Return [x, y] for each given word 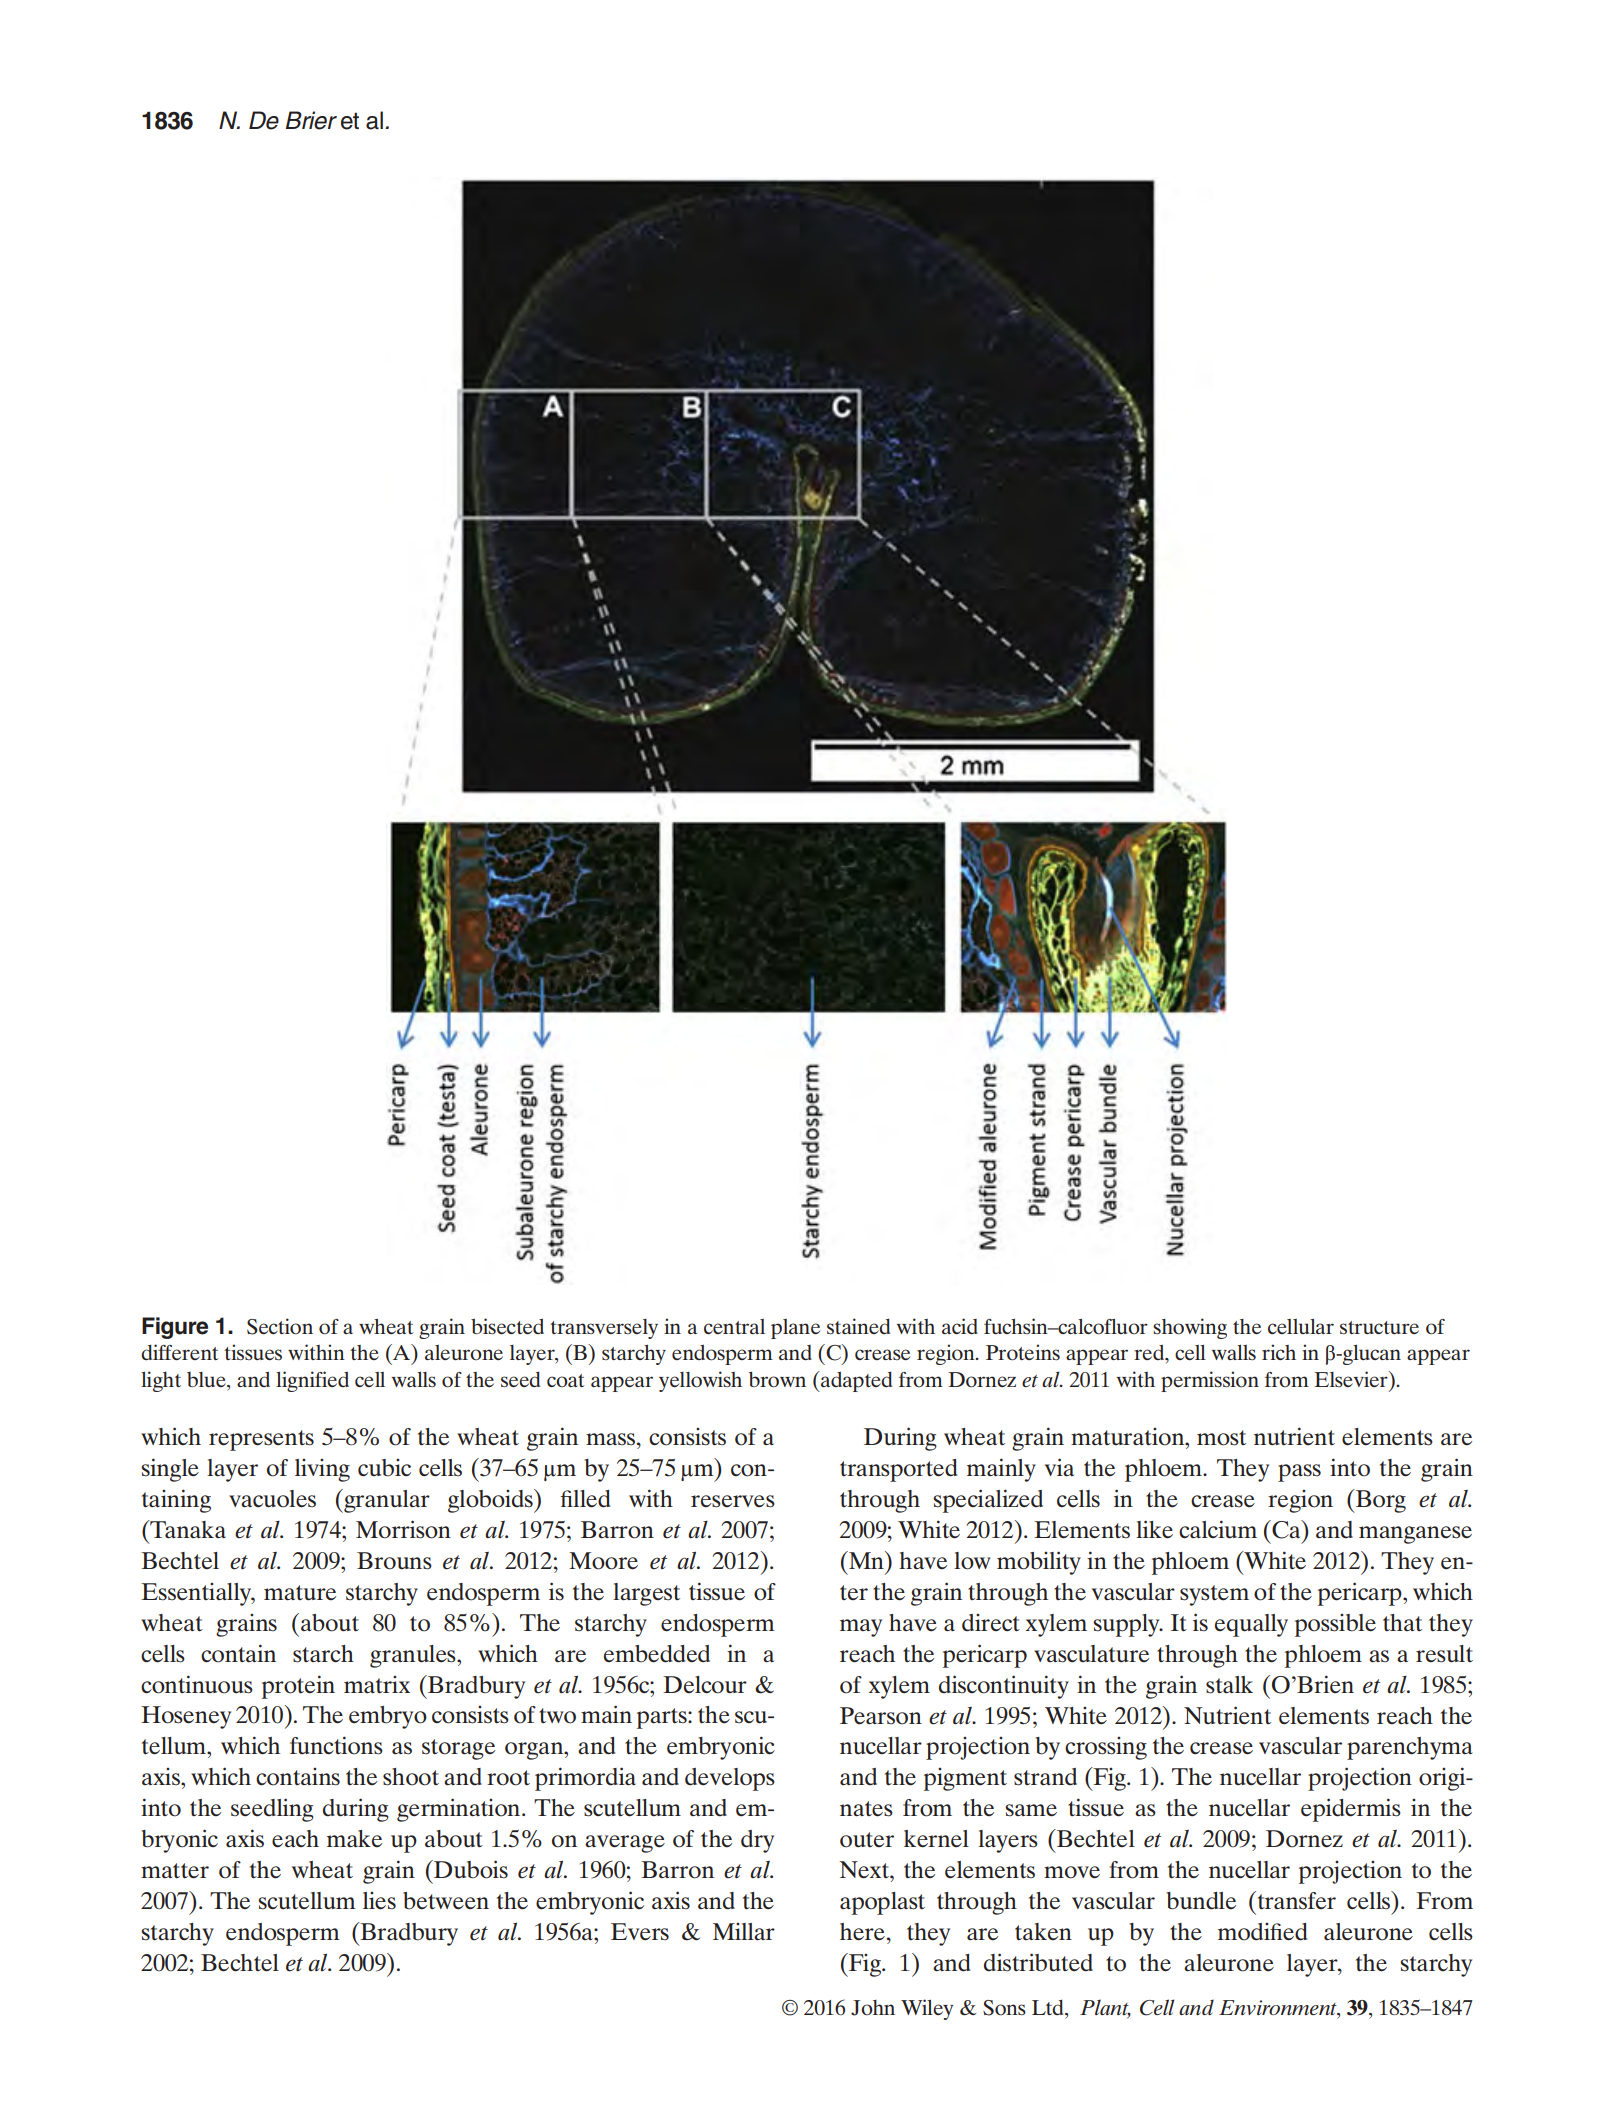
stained [858, 1326]
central [734, 1326]
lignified [312, 1381]
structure [1379, 1327]
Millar [744, 1931]
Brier [311, 120]
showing [1190, 1328]
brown [777, 1380]
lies [379, 1901]
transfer [1295, 1900]
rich [1279, 1352]
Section [280, 1326]
